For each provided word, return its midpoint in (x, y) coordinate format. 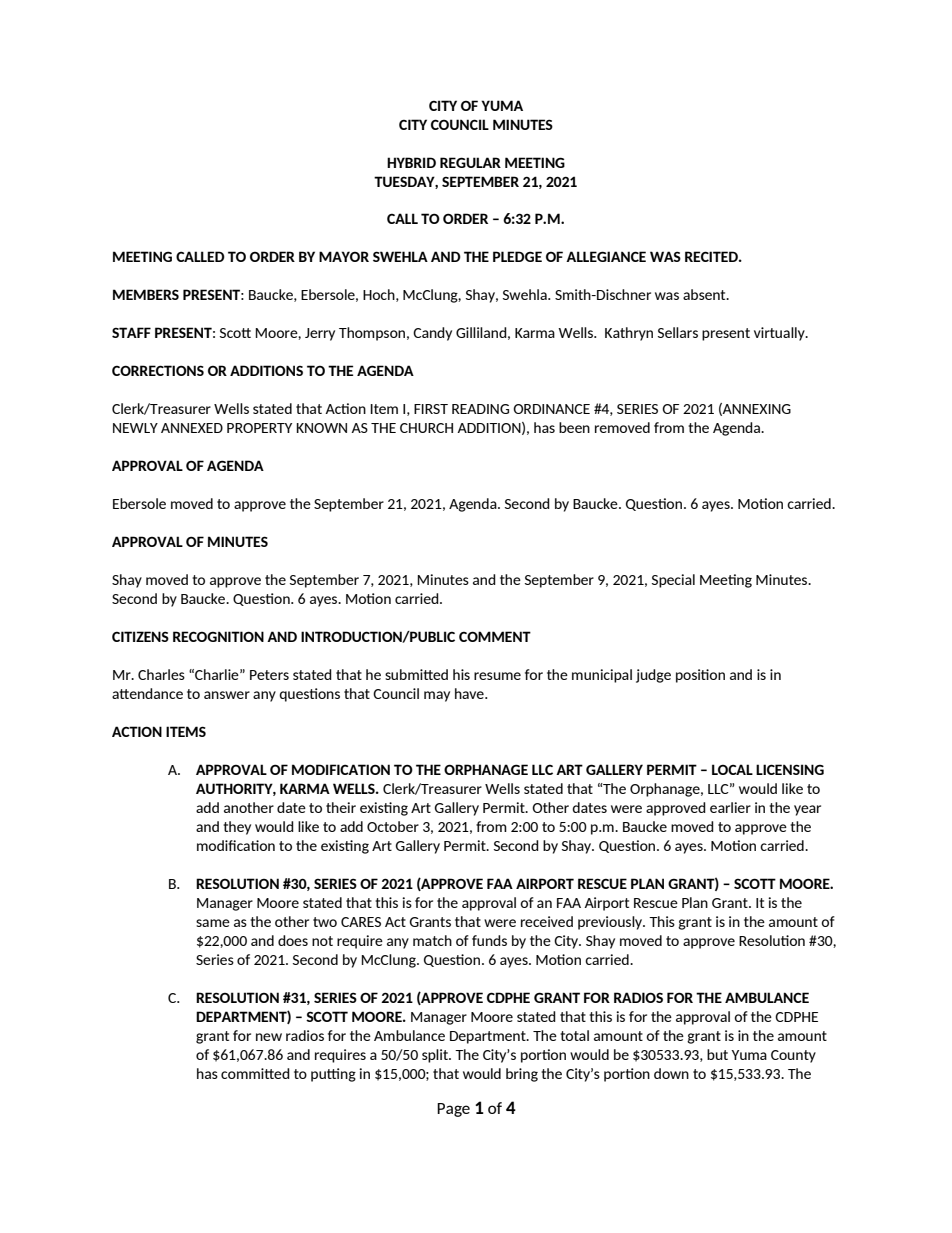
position (700, 676)
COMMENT (495, 636)
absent (705, 294)
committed (255, 1073)
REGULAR (470, 162)
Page (453, 1110)
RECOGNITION (218, 636)
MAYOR (344, 256)
